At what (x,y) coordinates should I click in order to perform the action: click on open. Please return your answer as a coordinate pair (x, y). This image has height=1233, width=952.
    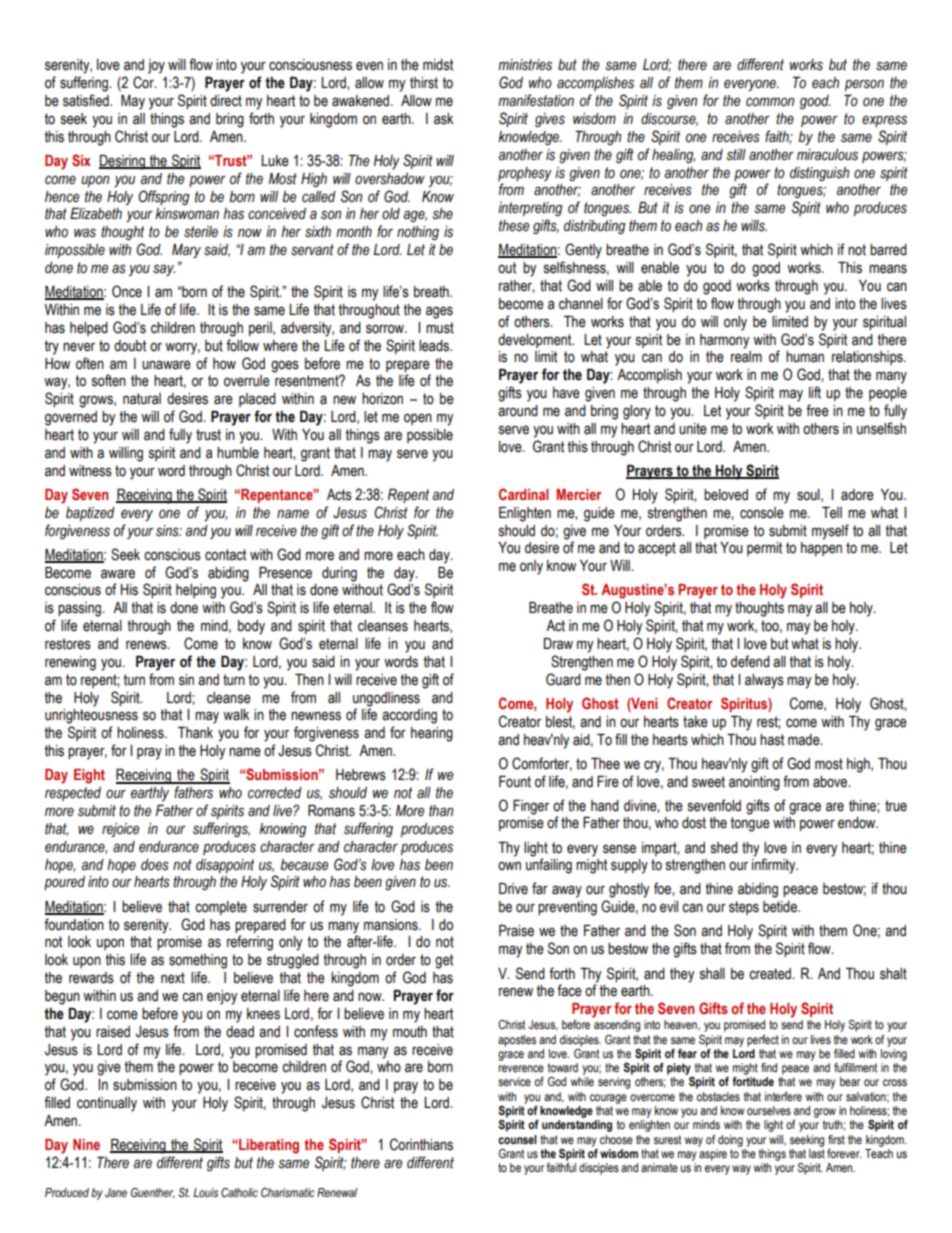
    Looking at the image, I should click on (418, 419).
